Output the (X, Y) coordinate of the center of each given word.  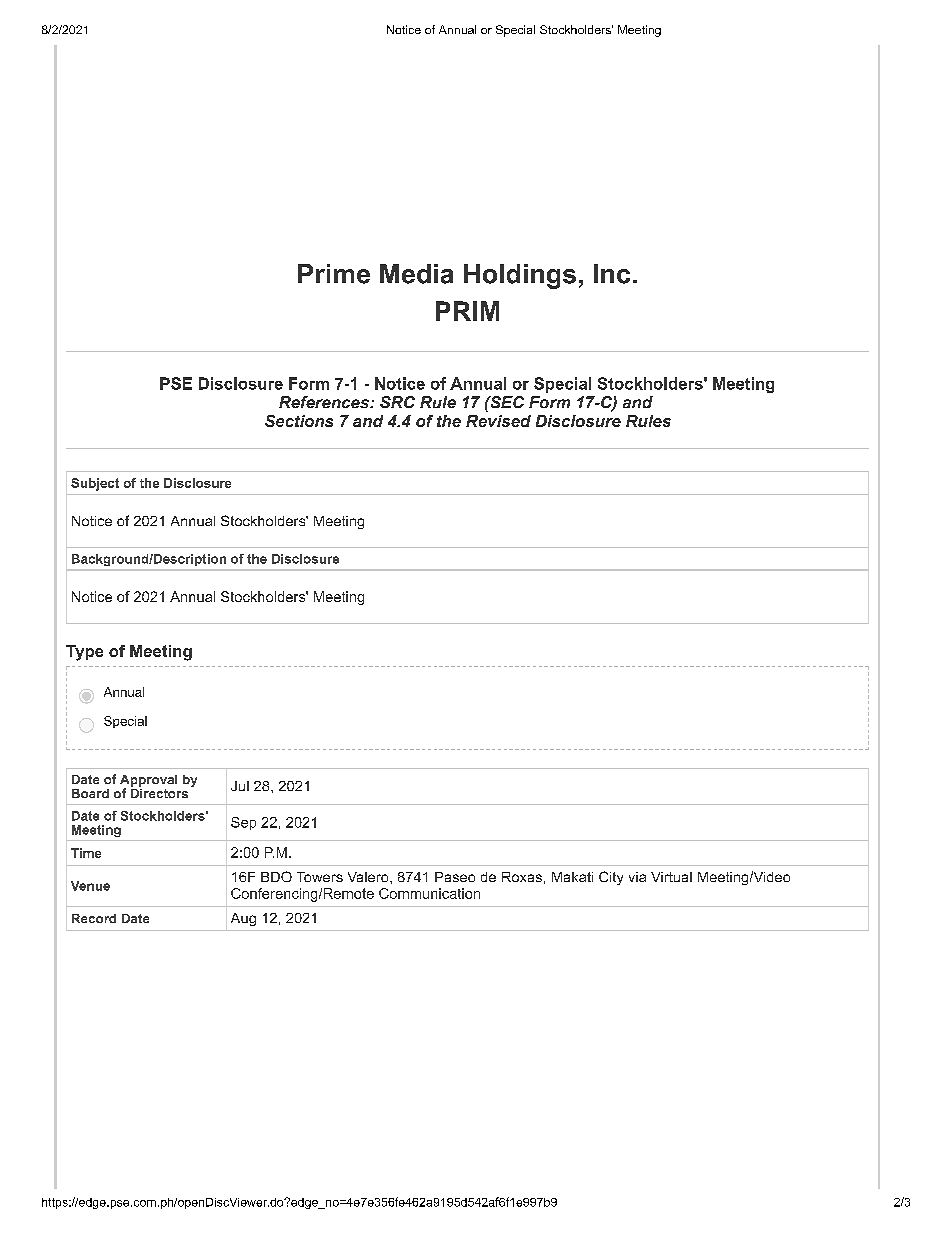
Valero (369, 877)
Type (84, 653)
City (611, 878)
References (325, 402)
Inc (612, 274)
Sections (299, 421)
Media (416, 274)
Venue (90, 886)
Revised (498, 421)
